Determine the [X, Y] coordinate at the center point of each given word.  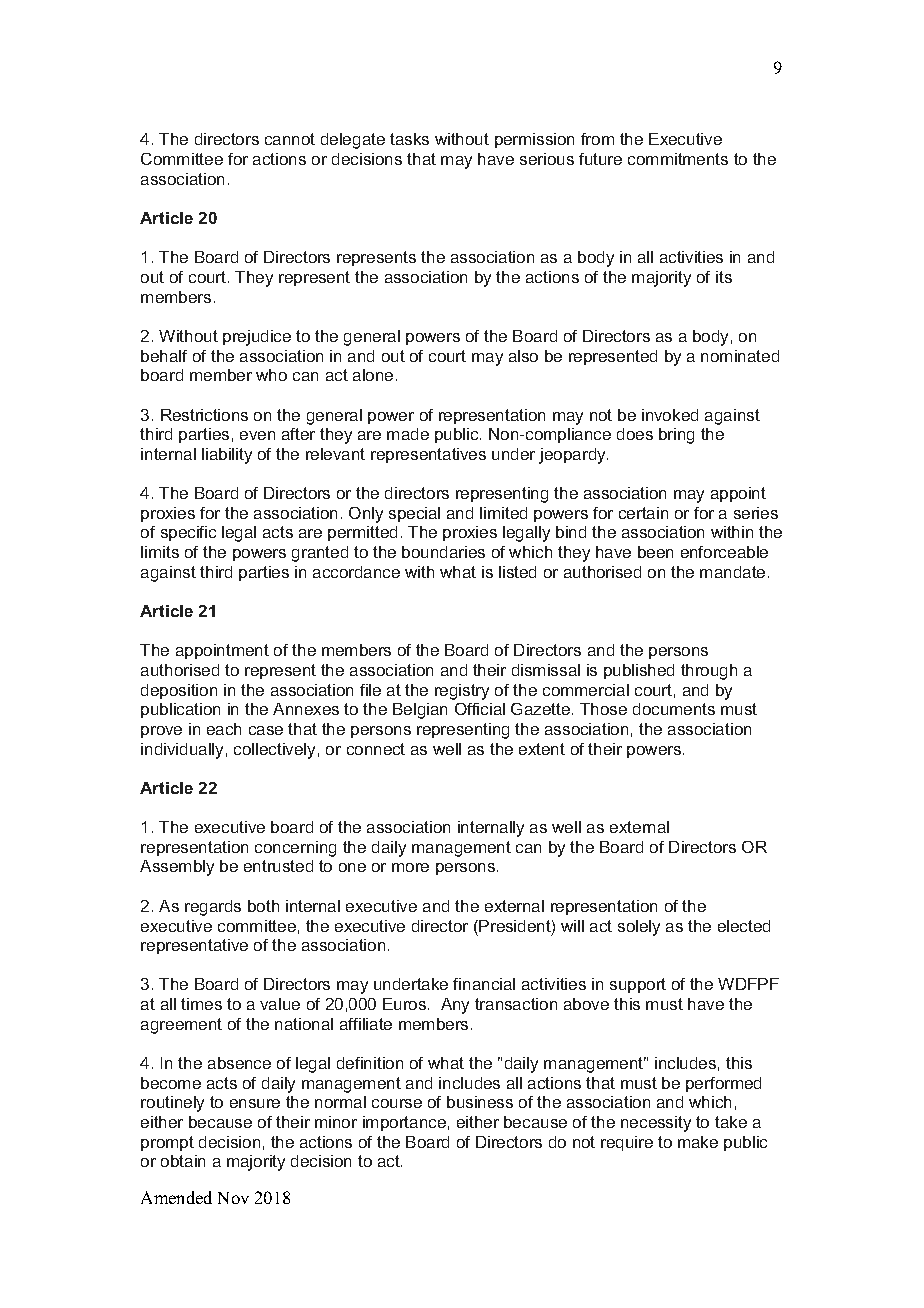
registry [462, 692]
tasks [409, 139]
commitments [678, 159]
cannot [290, 139]
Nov [233, 1198]
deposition [179, 691]
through [709, 672]
